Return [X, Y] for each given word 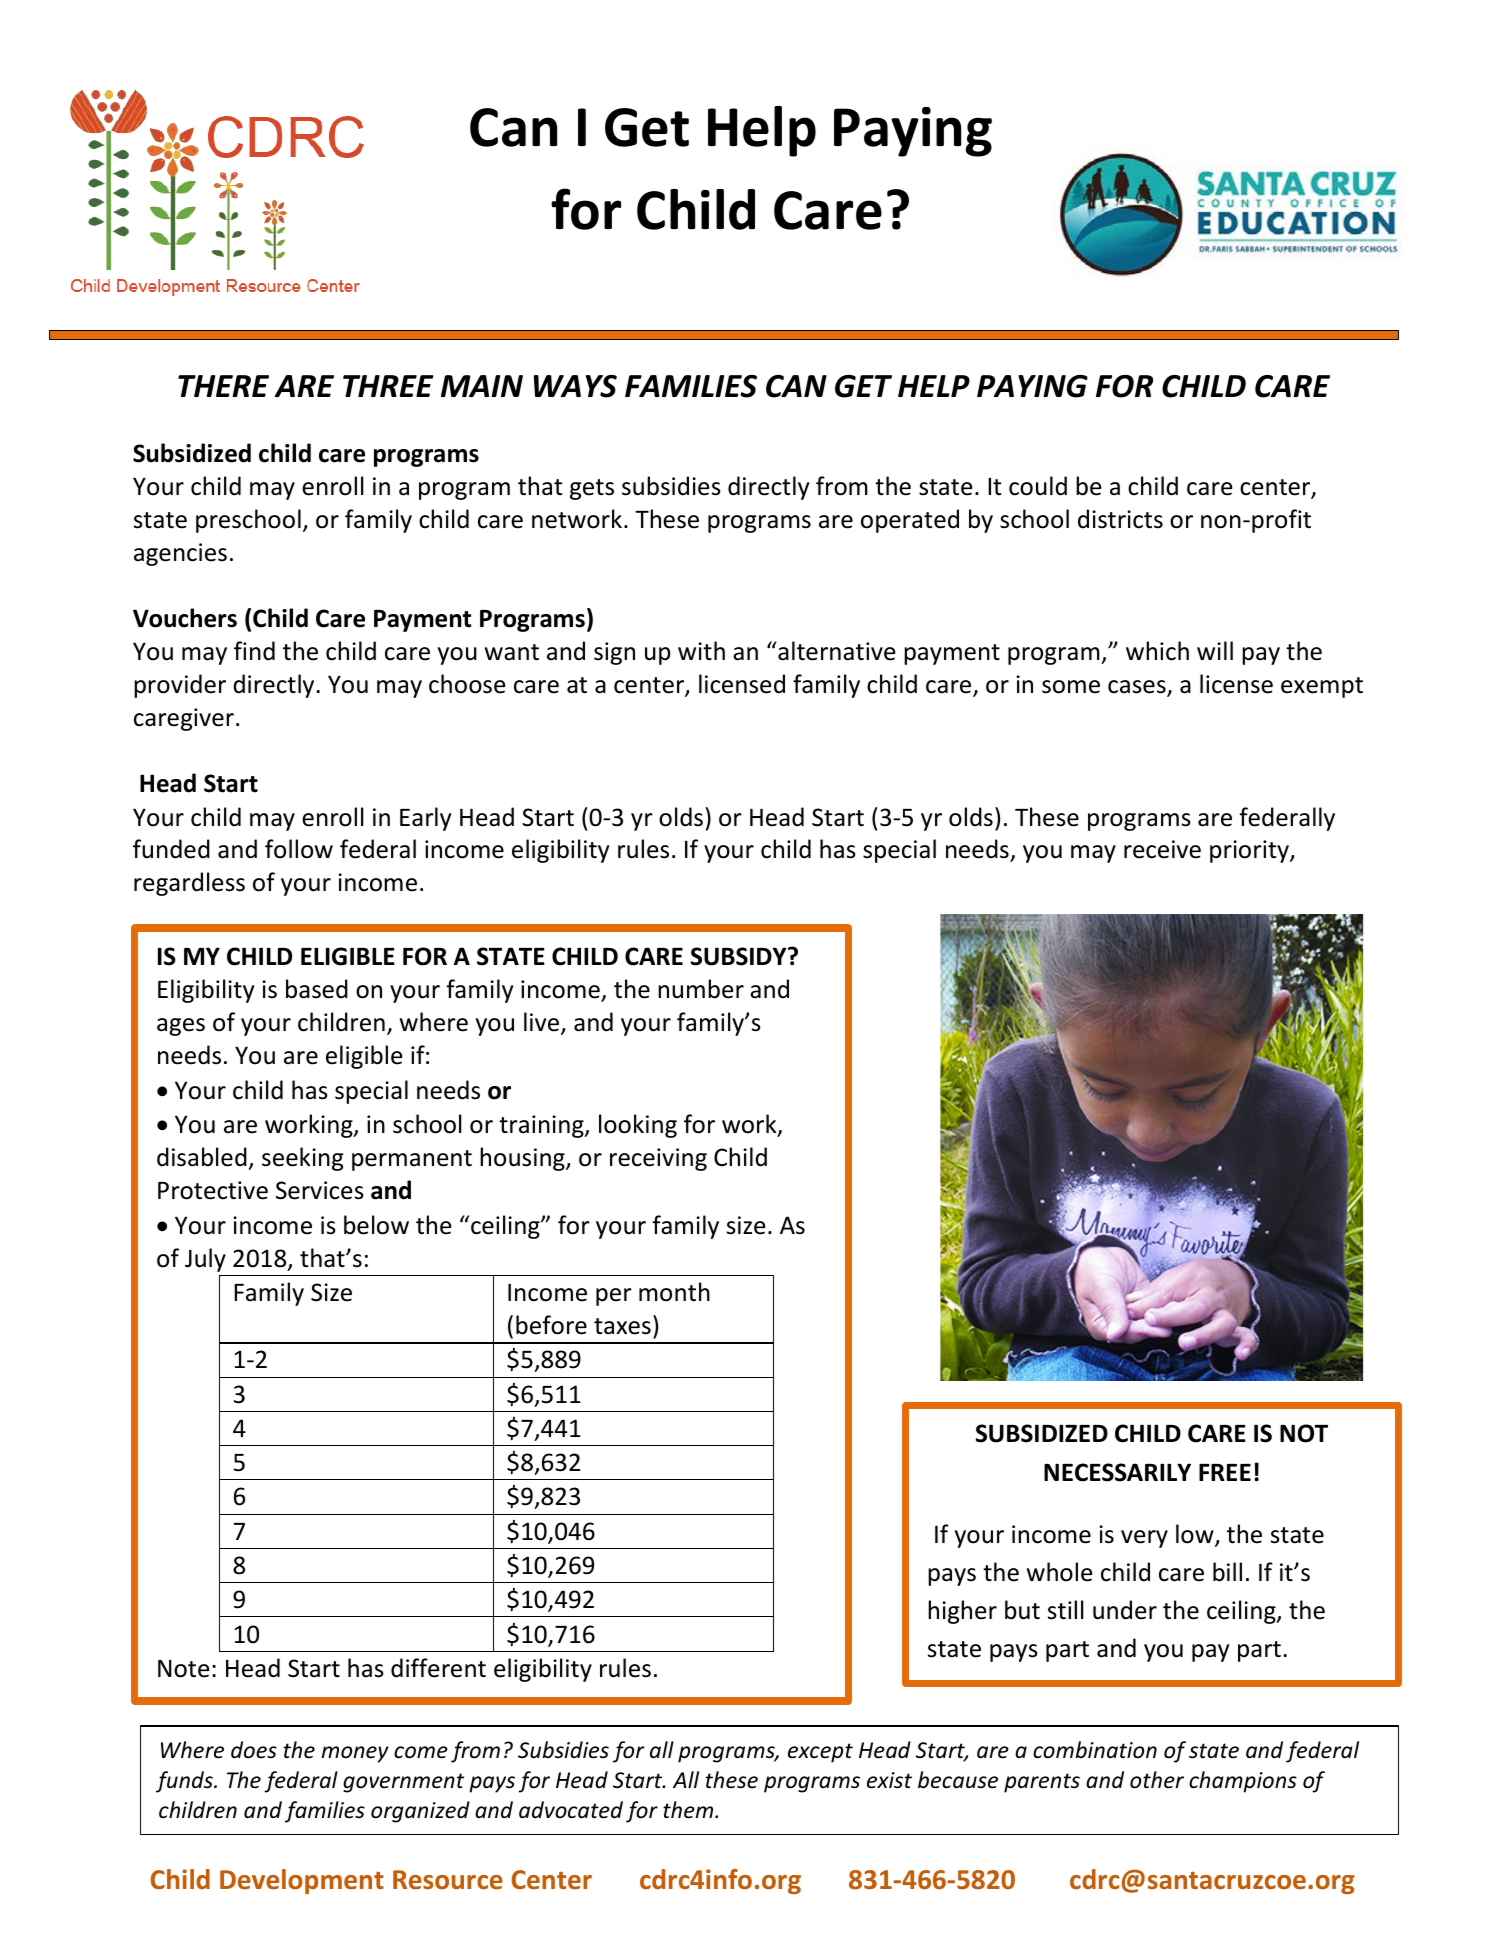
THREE [388, 386]
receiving [658, 1159]
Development [302, 1881]
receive [1162, 849]
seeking [303, 1159]
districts [1120, 519]
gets [592, 489]
